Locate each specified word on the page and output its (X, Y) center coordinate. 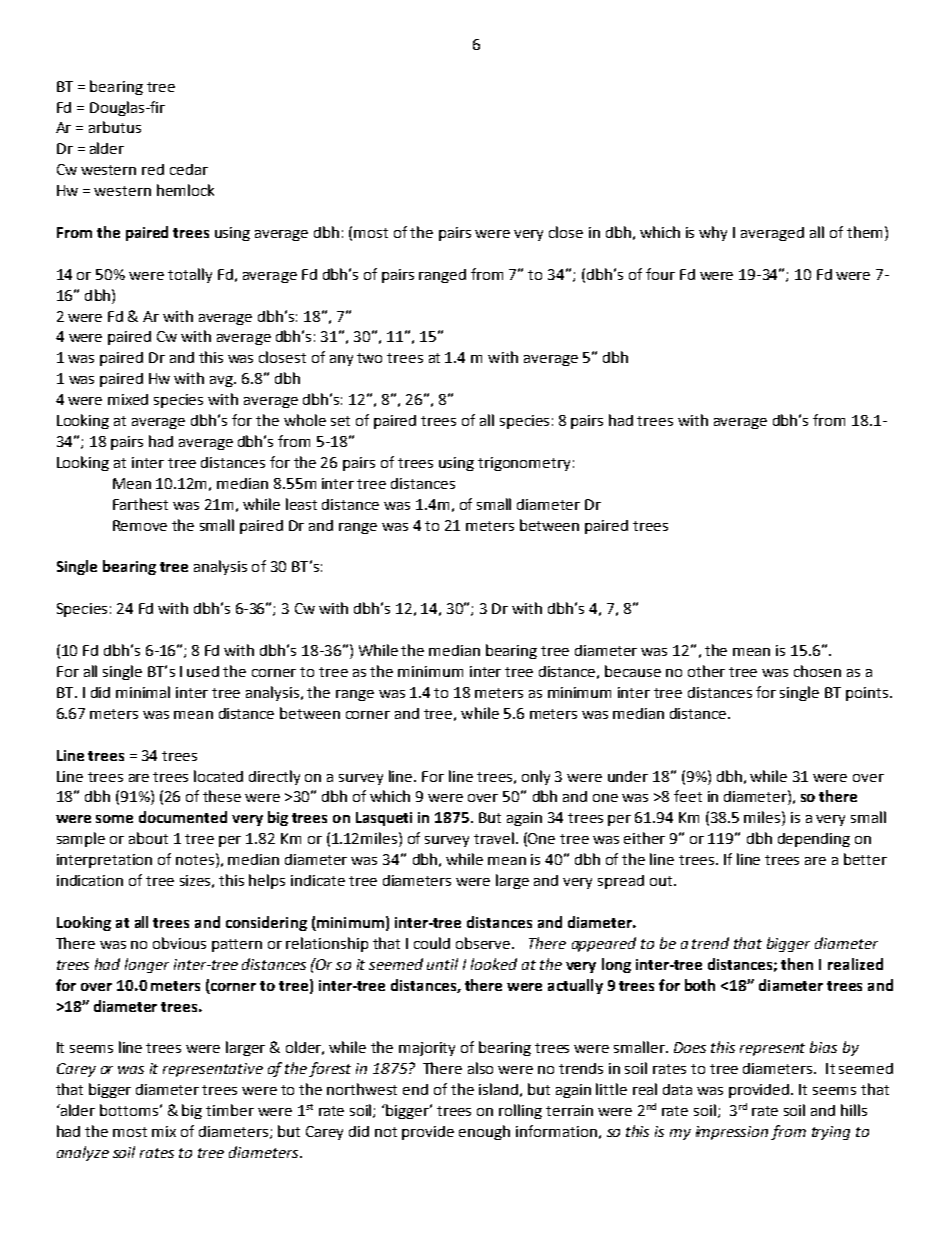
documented (183, 817)
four (660, 274)
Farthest (140, 504)
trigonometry (524, 464)
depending (814, 840)
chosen (817, 671)
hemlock (185, 190)
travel (494, 838)
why (713, 233)
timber (230, 1110)
